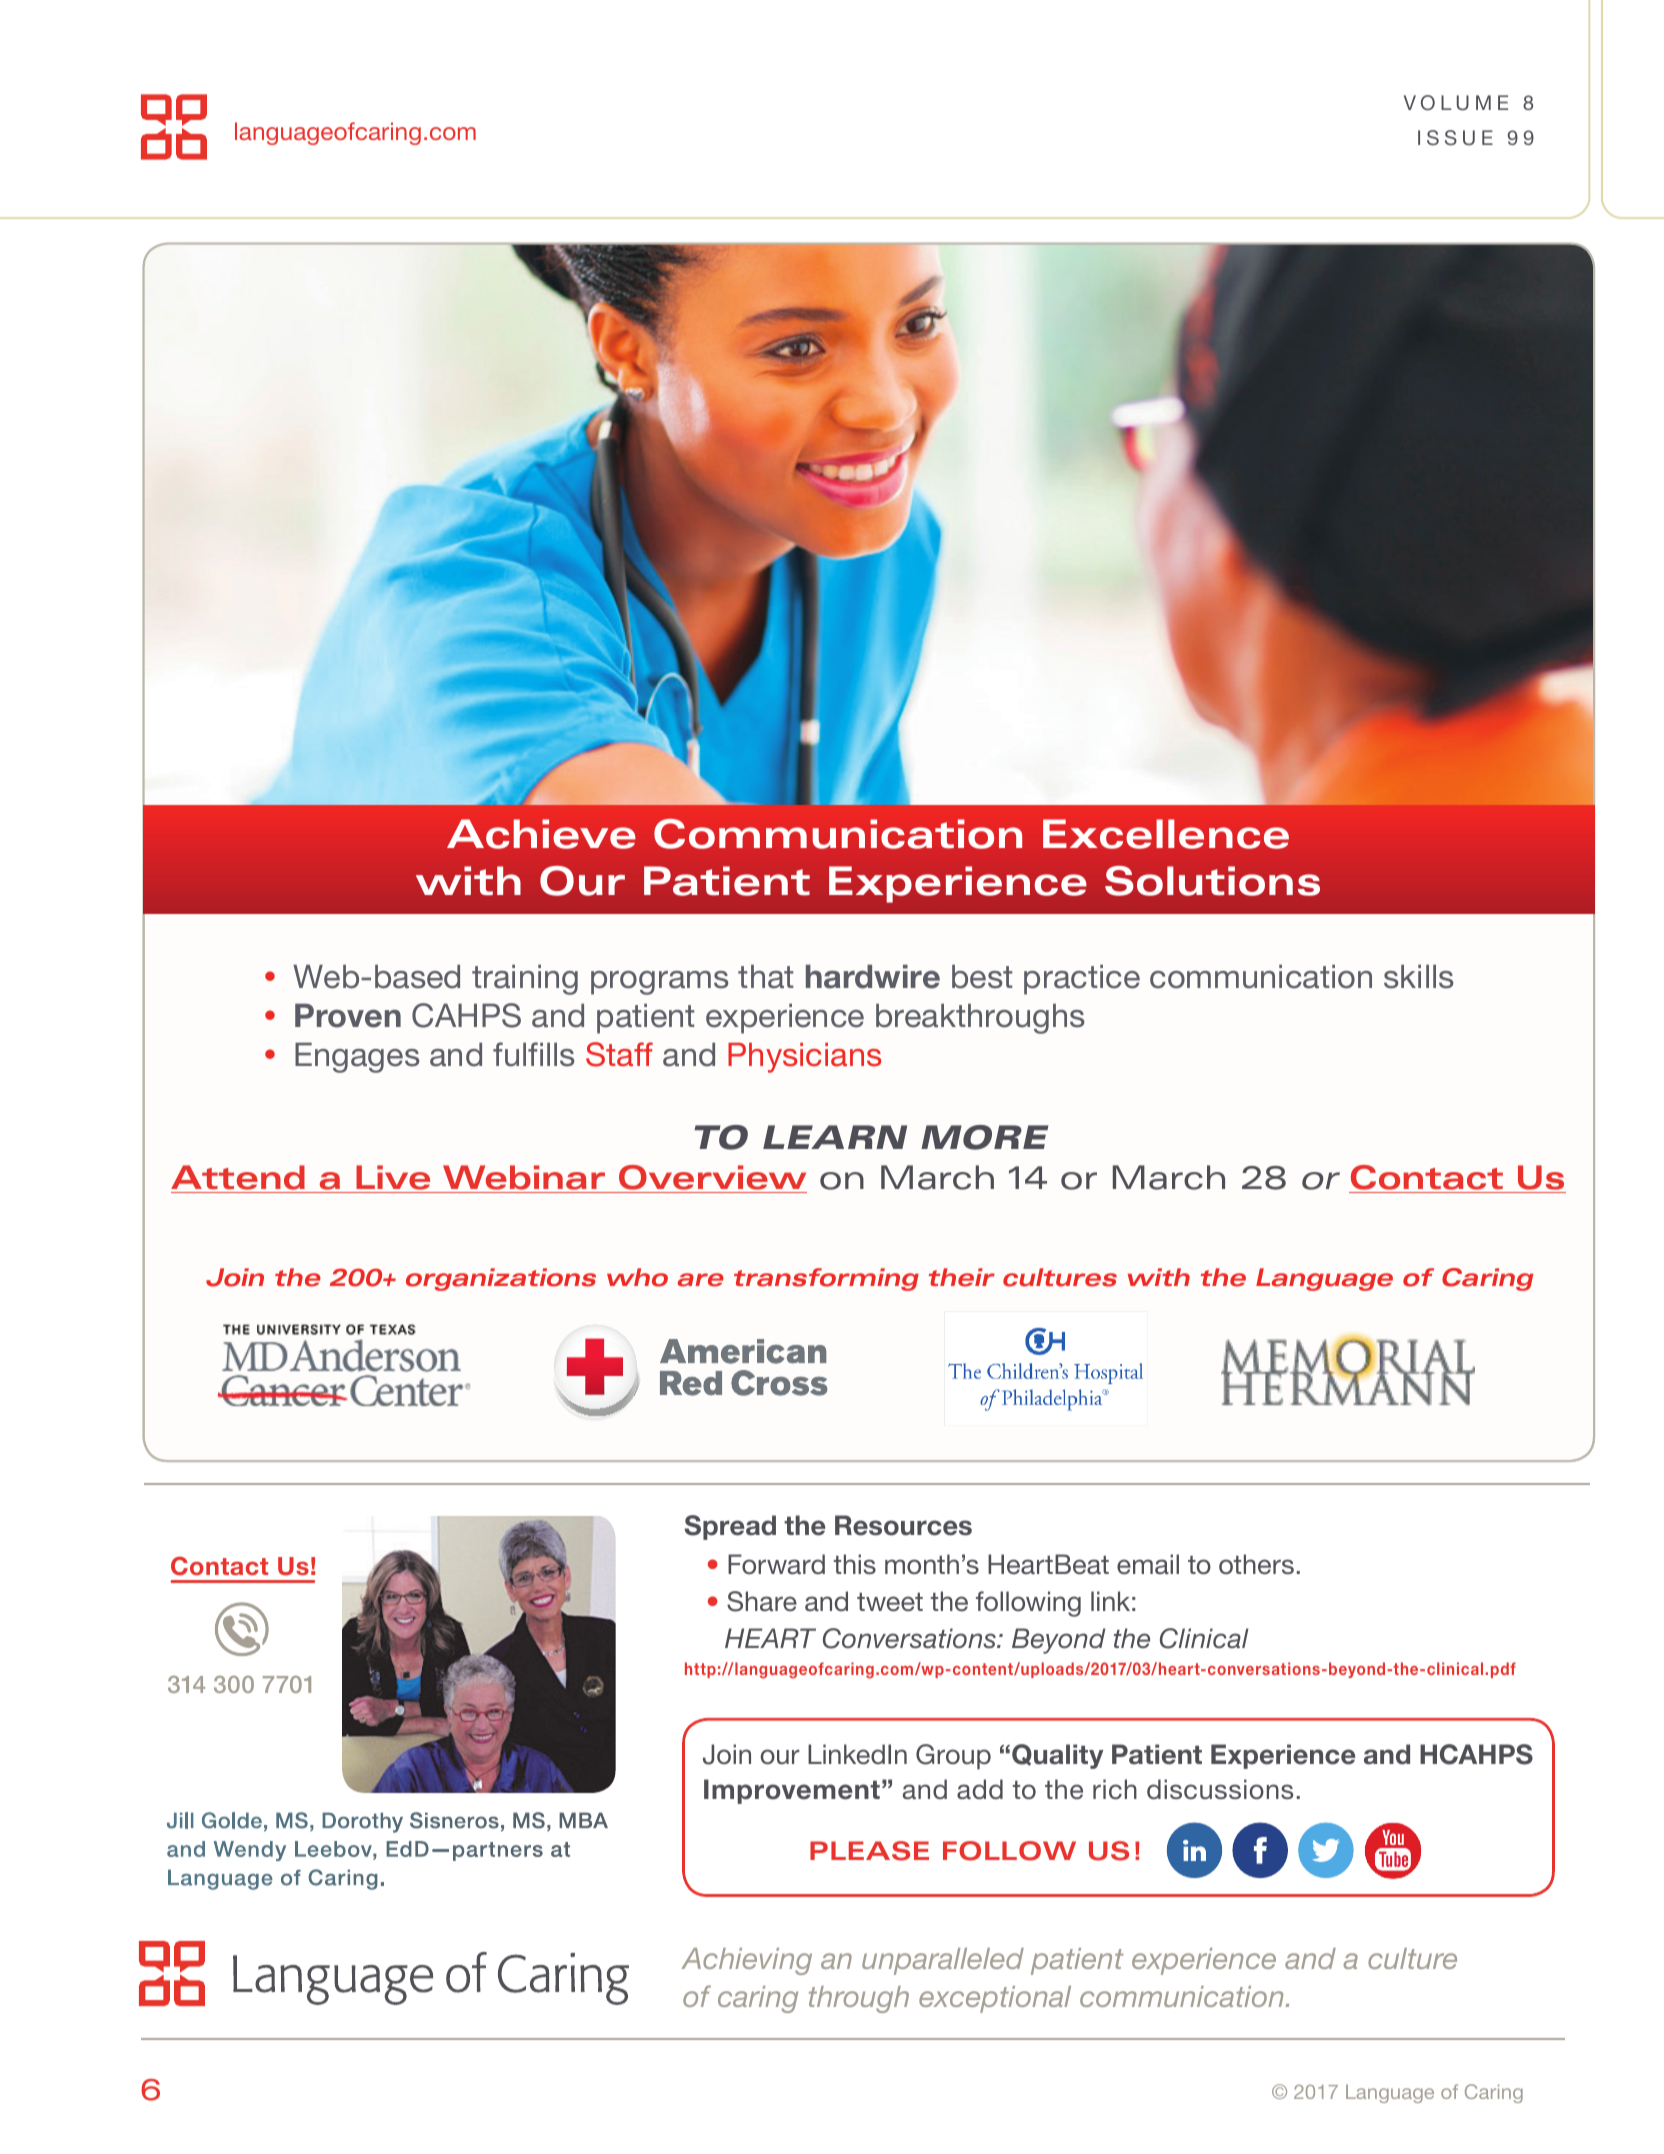  Describe the element at coordinates (746, 1961) in the image. I see `Achieving` at that location.
